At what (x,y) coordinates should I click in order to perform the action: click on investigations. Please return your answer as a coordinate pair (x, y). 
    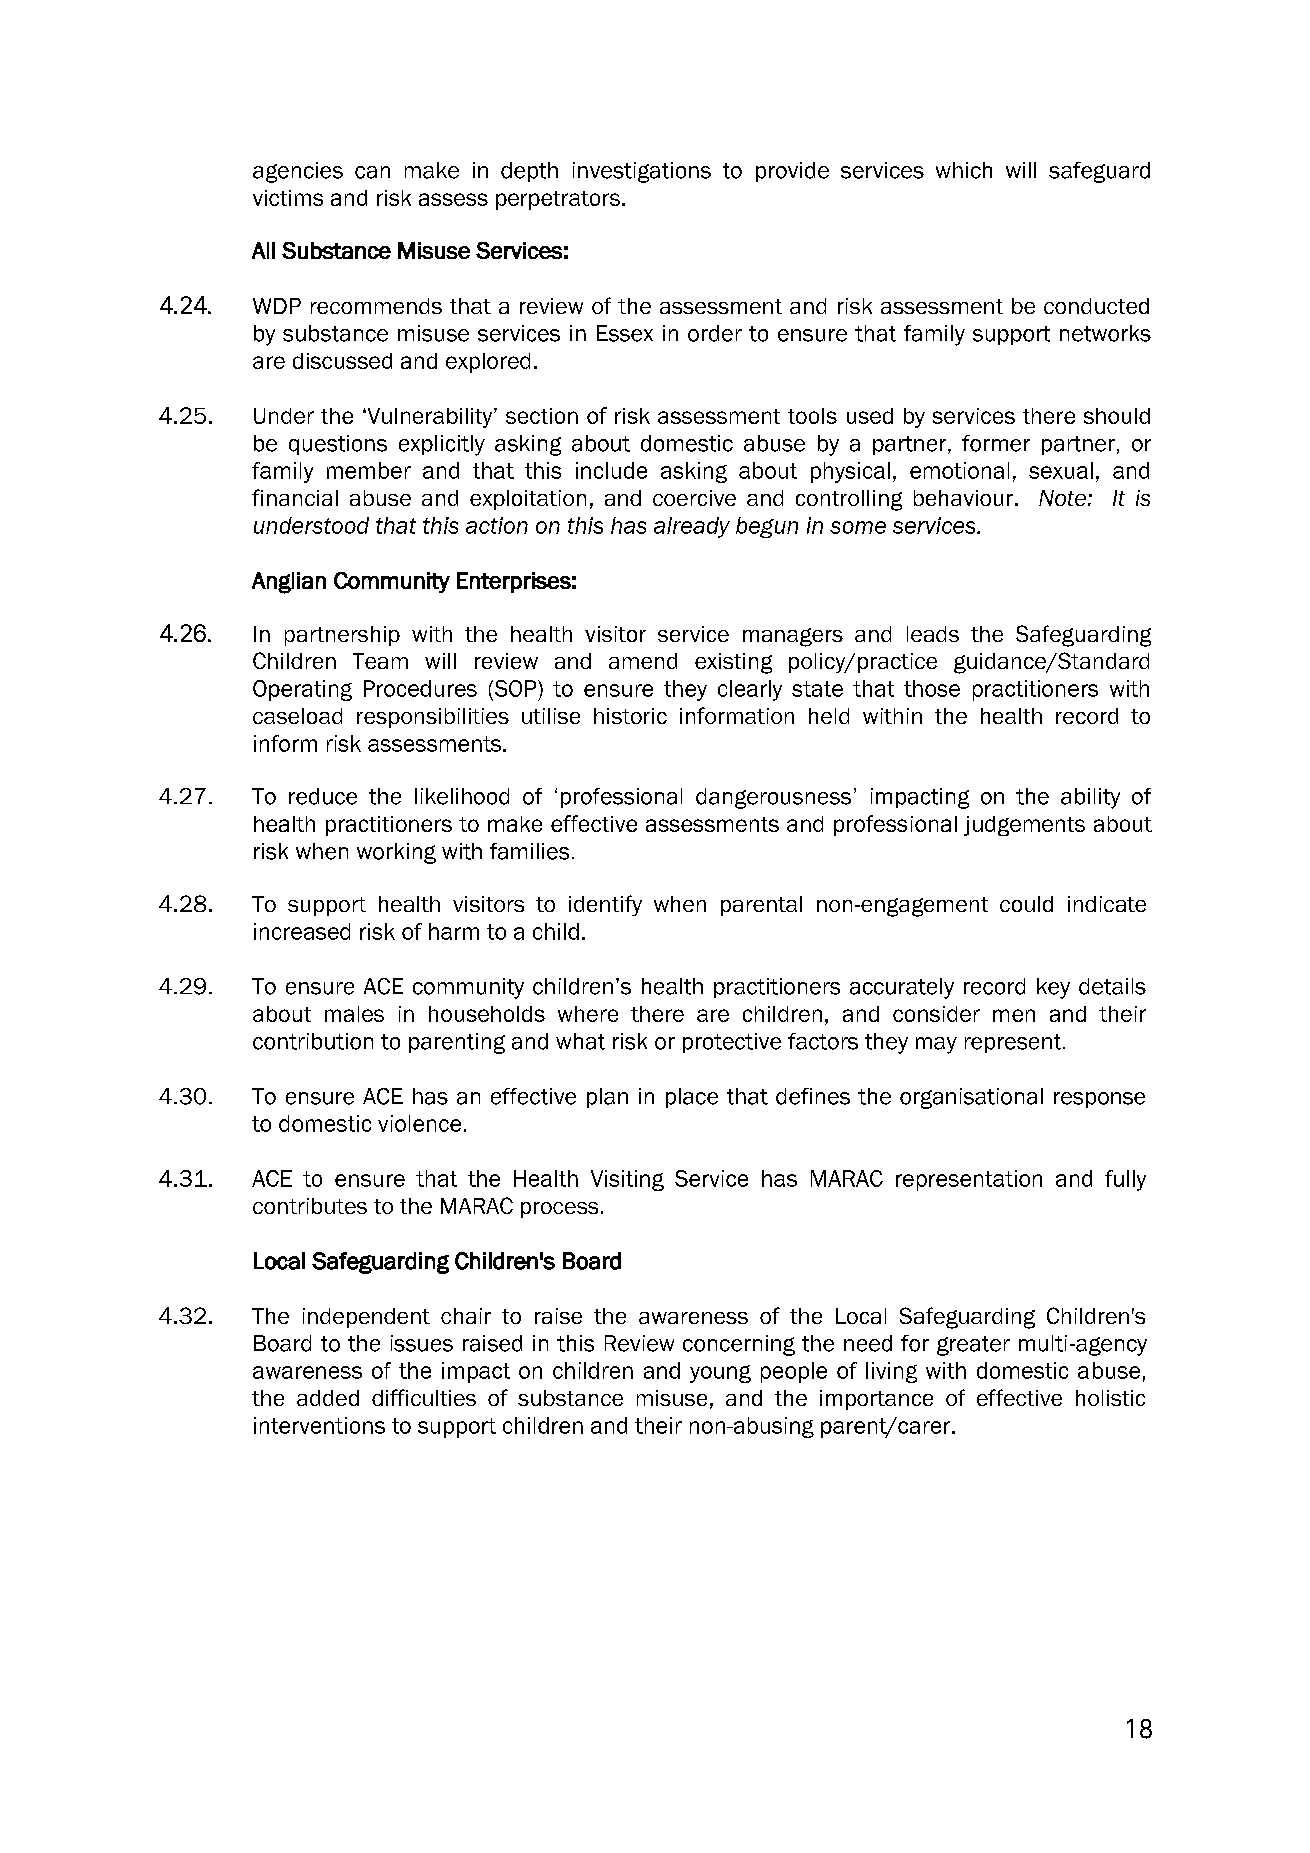
    Looking at the image, I should click on (642, 172).
